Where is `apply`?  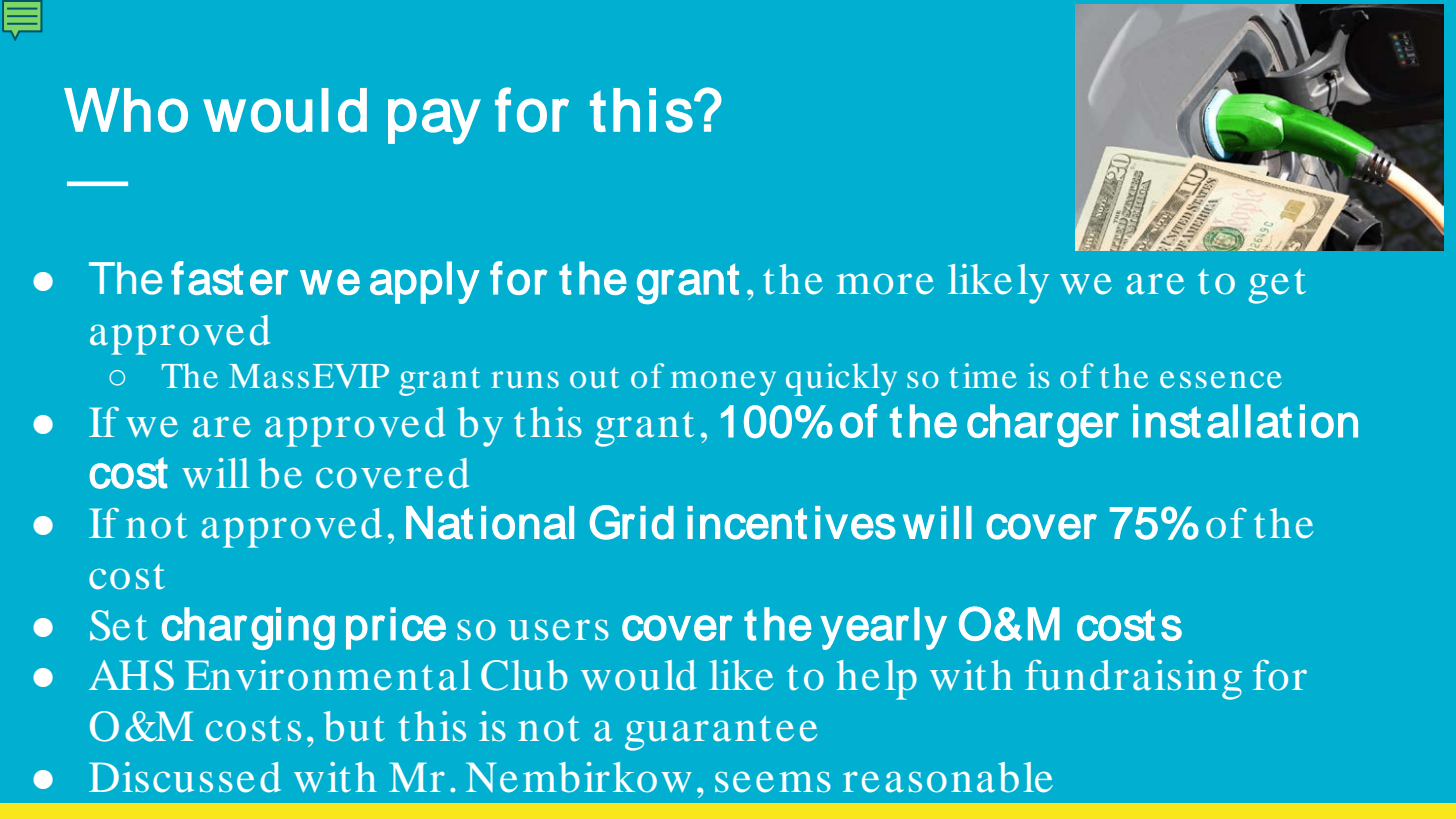 apply is located at coordinates (425, 282).
